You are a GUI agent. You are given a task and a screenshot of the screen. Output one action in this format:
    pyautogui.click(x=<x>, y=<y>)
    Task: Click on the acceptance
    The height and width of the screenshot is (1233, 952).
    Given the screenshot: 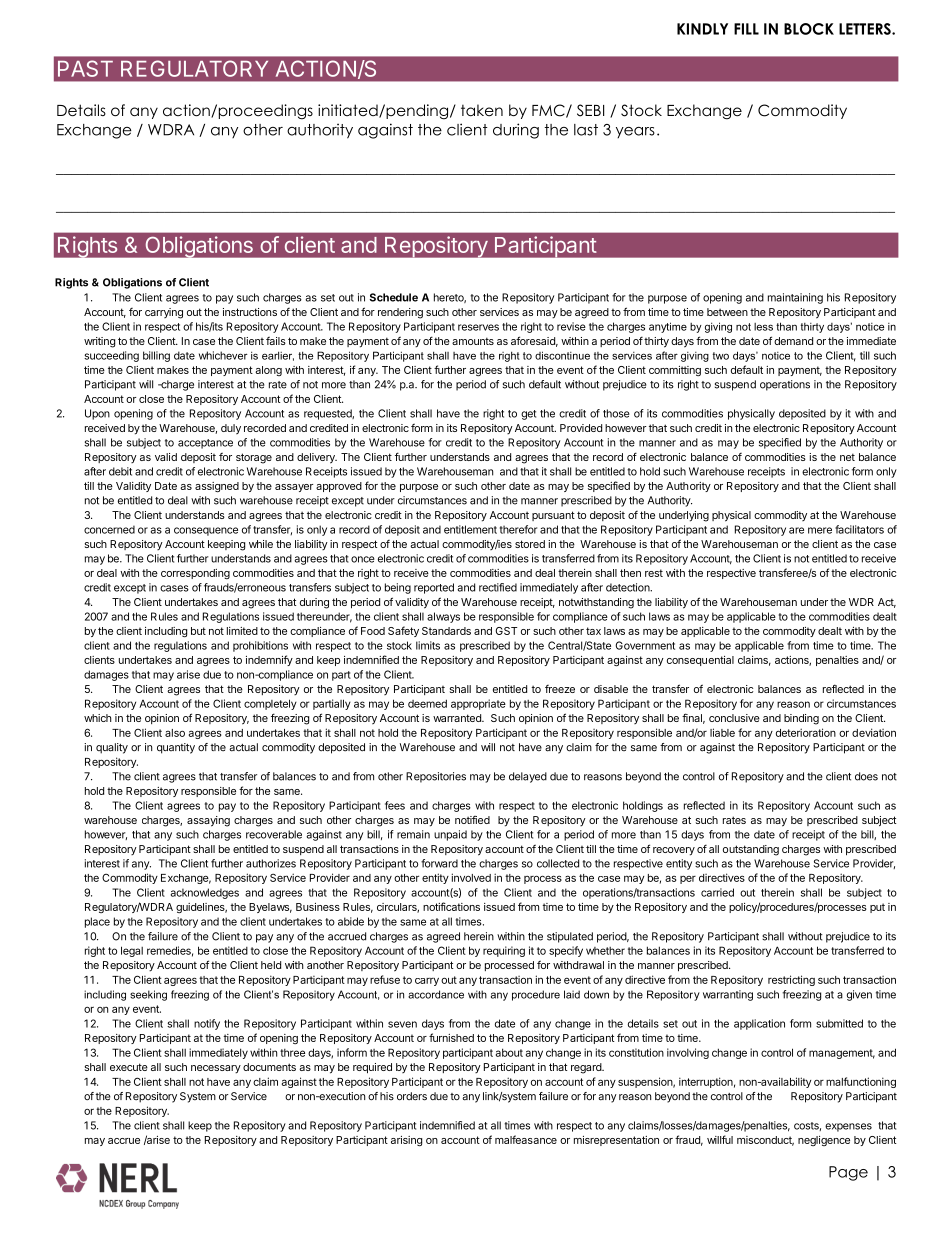 What is the action you would take?
    pyautogui.click(x=205, y=444)
